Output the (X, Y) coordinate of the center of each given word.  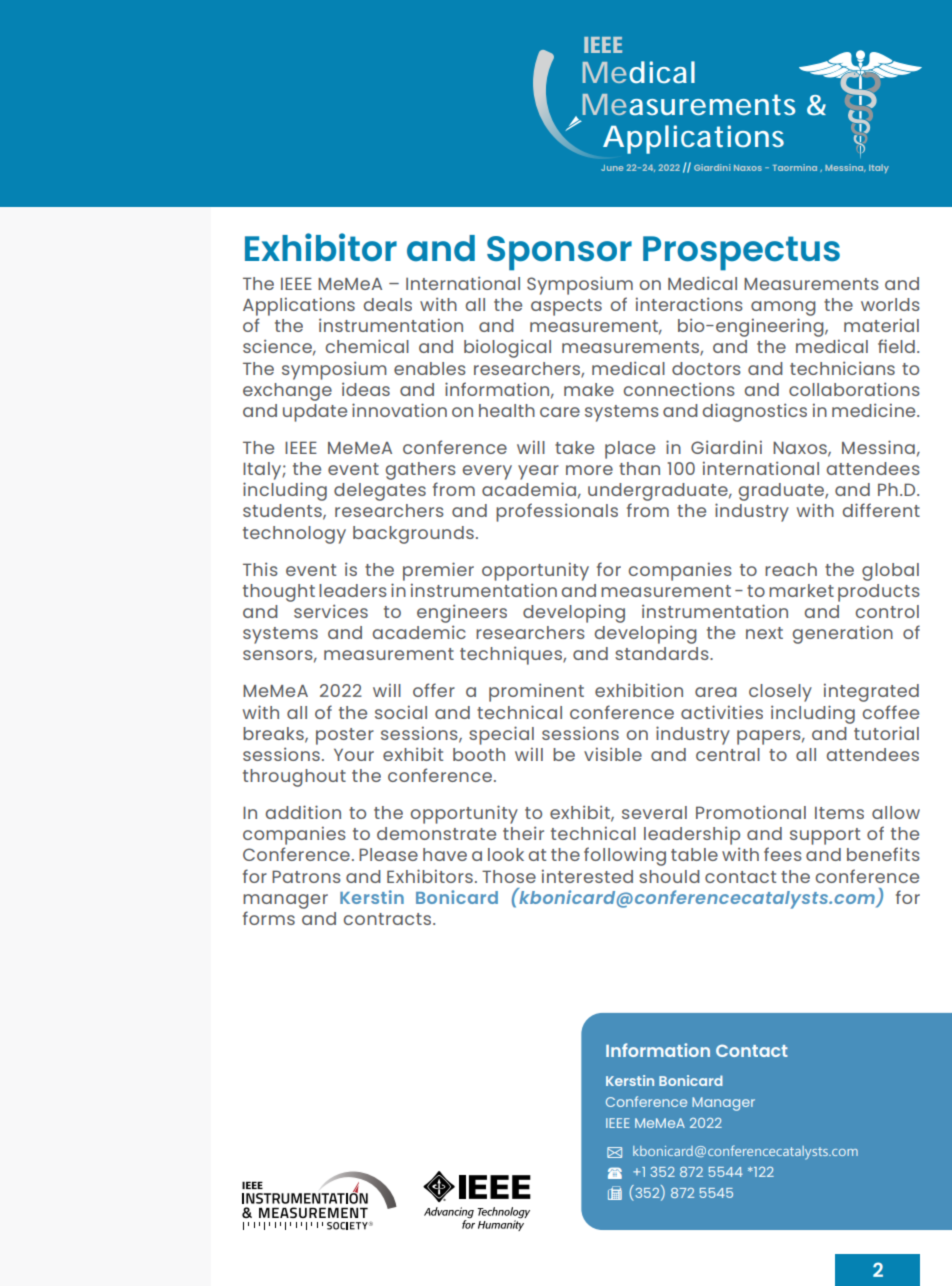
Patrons (306, 876)
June (612, 168)
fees (783, 854)
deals (388, 304)
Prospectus (741, 253)
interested (587, 876)
